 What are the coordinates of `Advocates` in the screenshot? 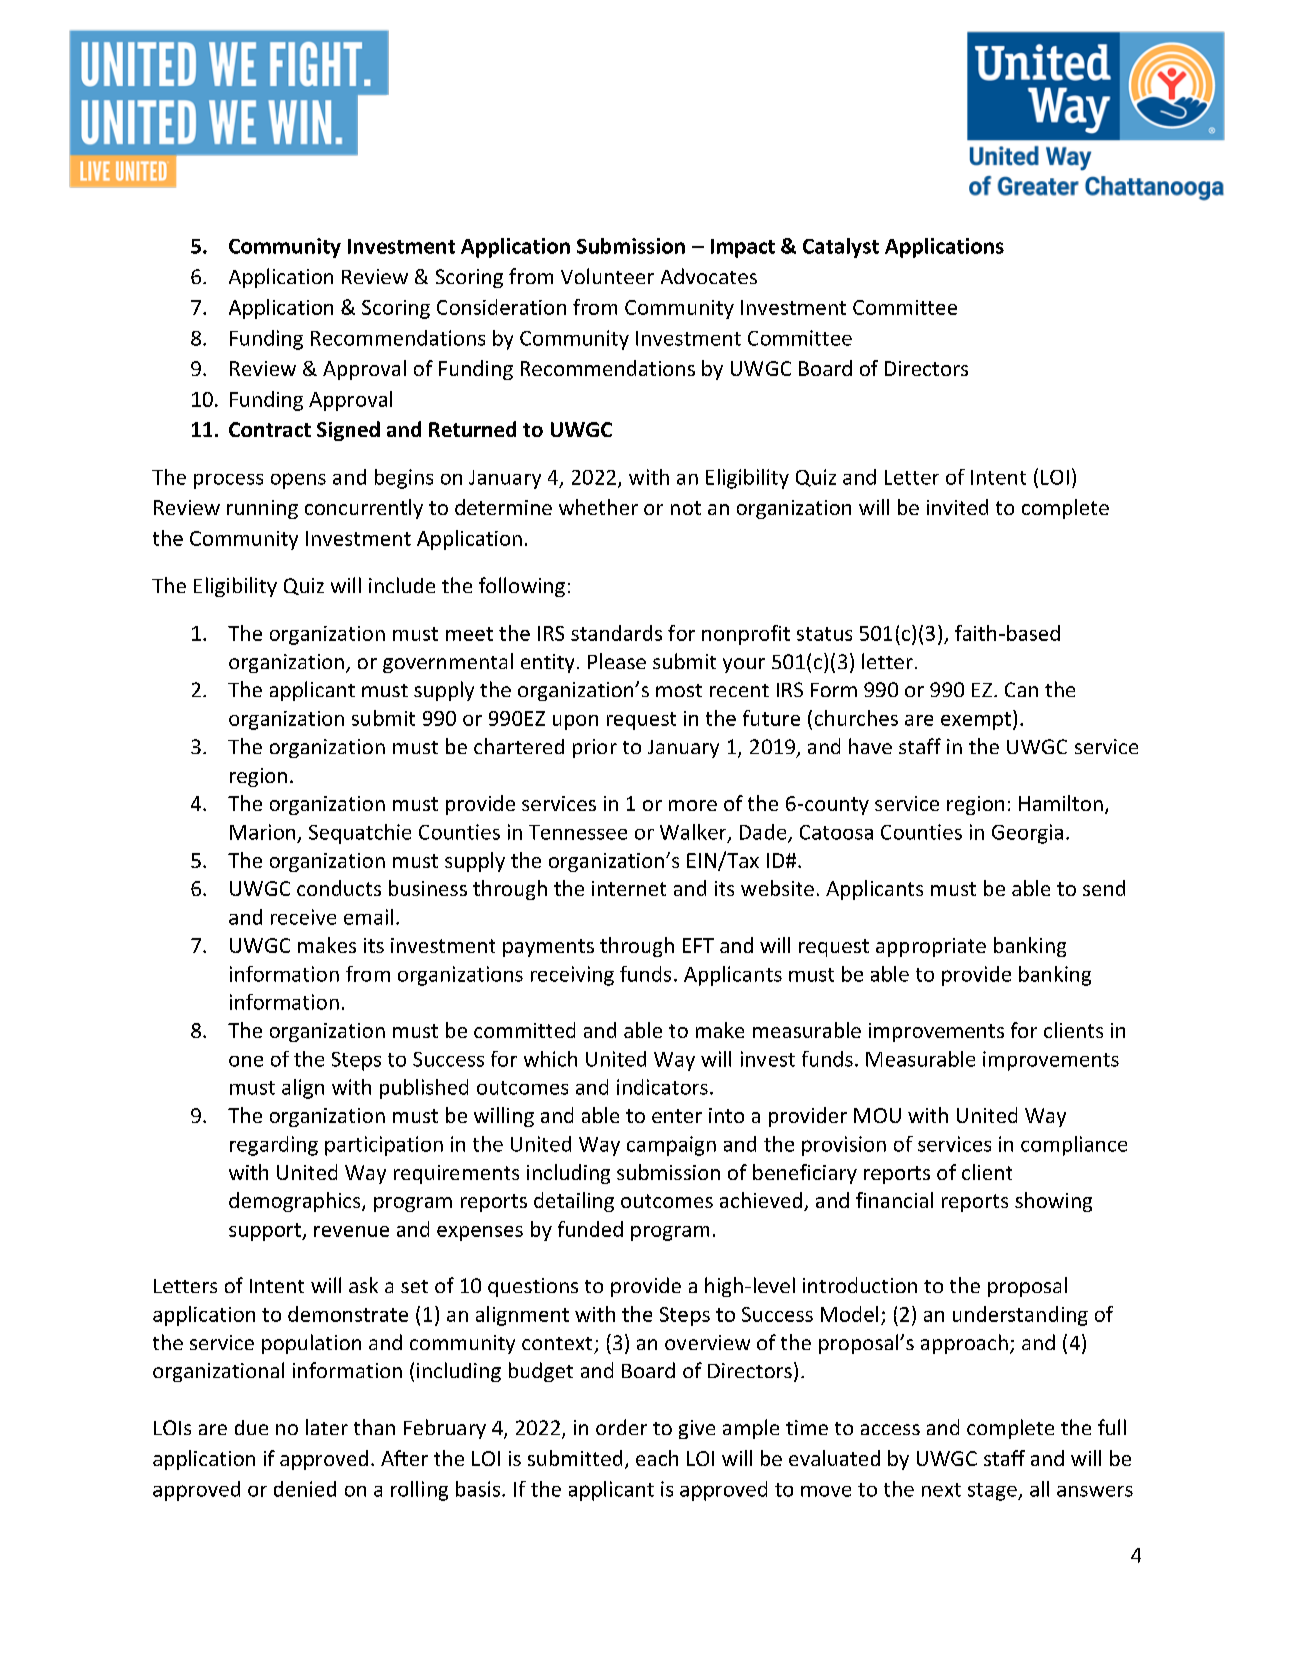 It's located at (709, 276).
